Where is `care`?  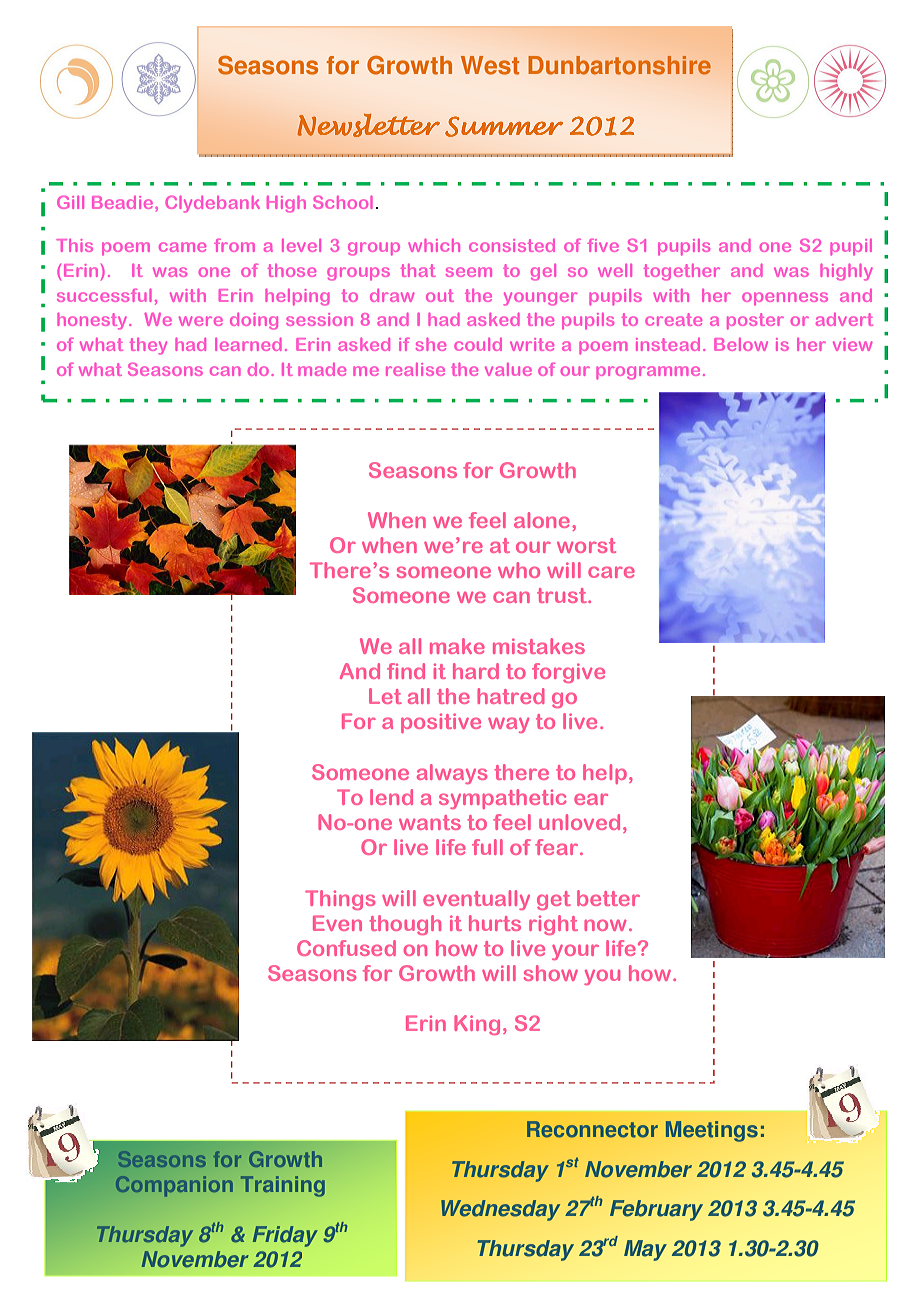 care is located at coordinates (611, 572).
